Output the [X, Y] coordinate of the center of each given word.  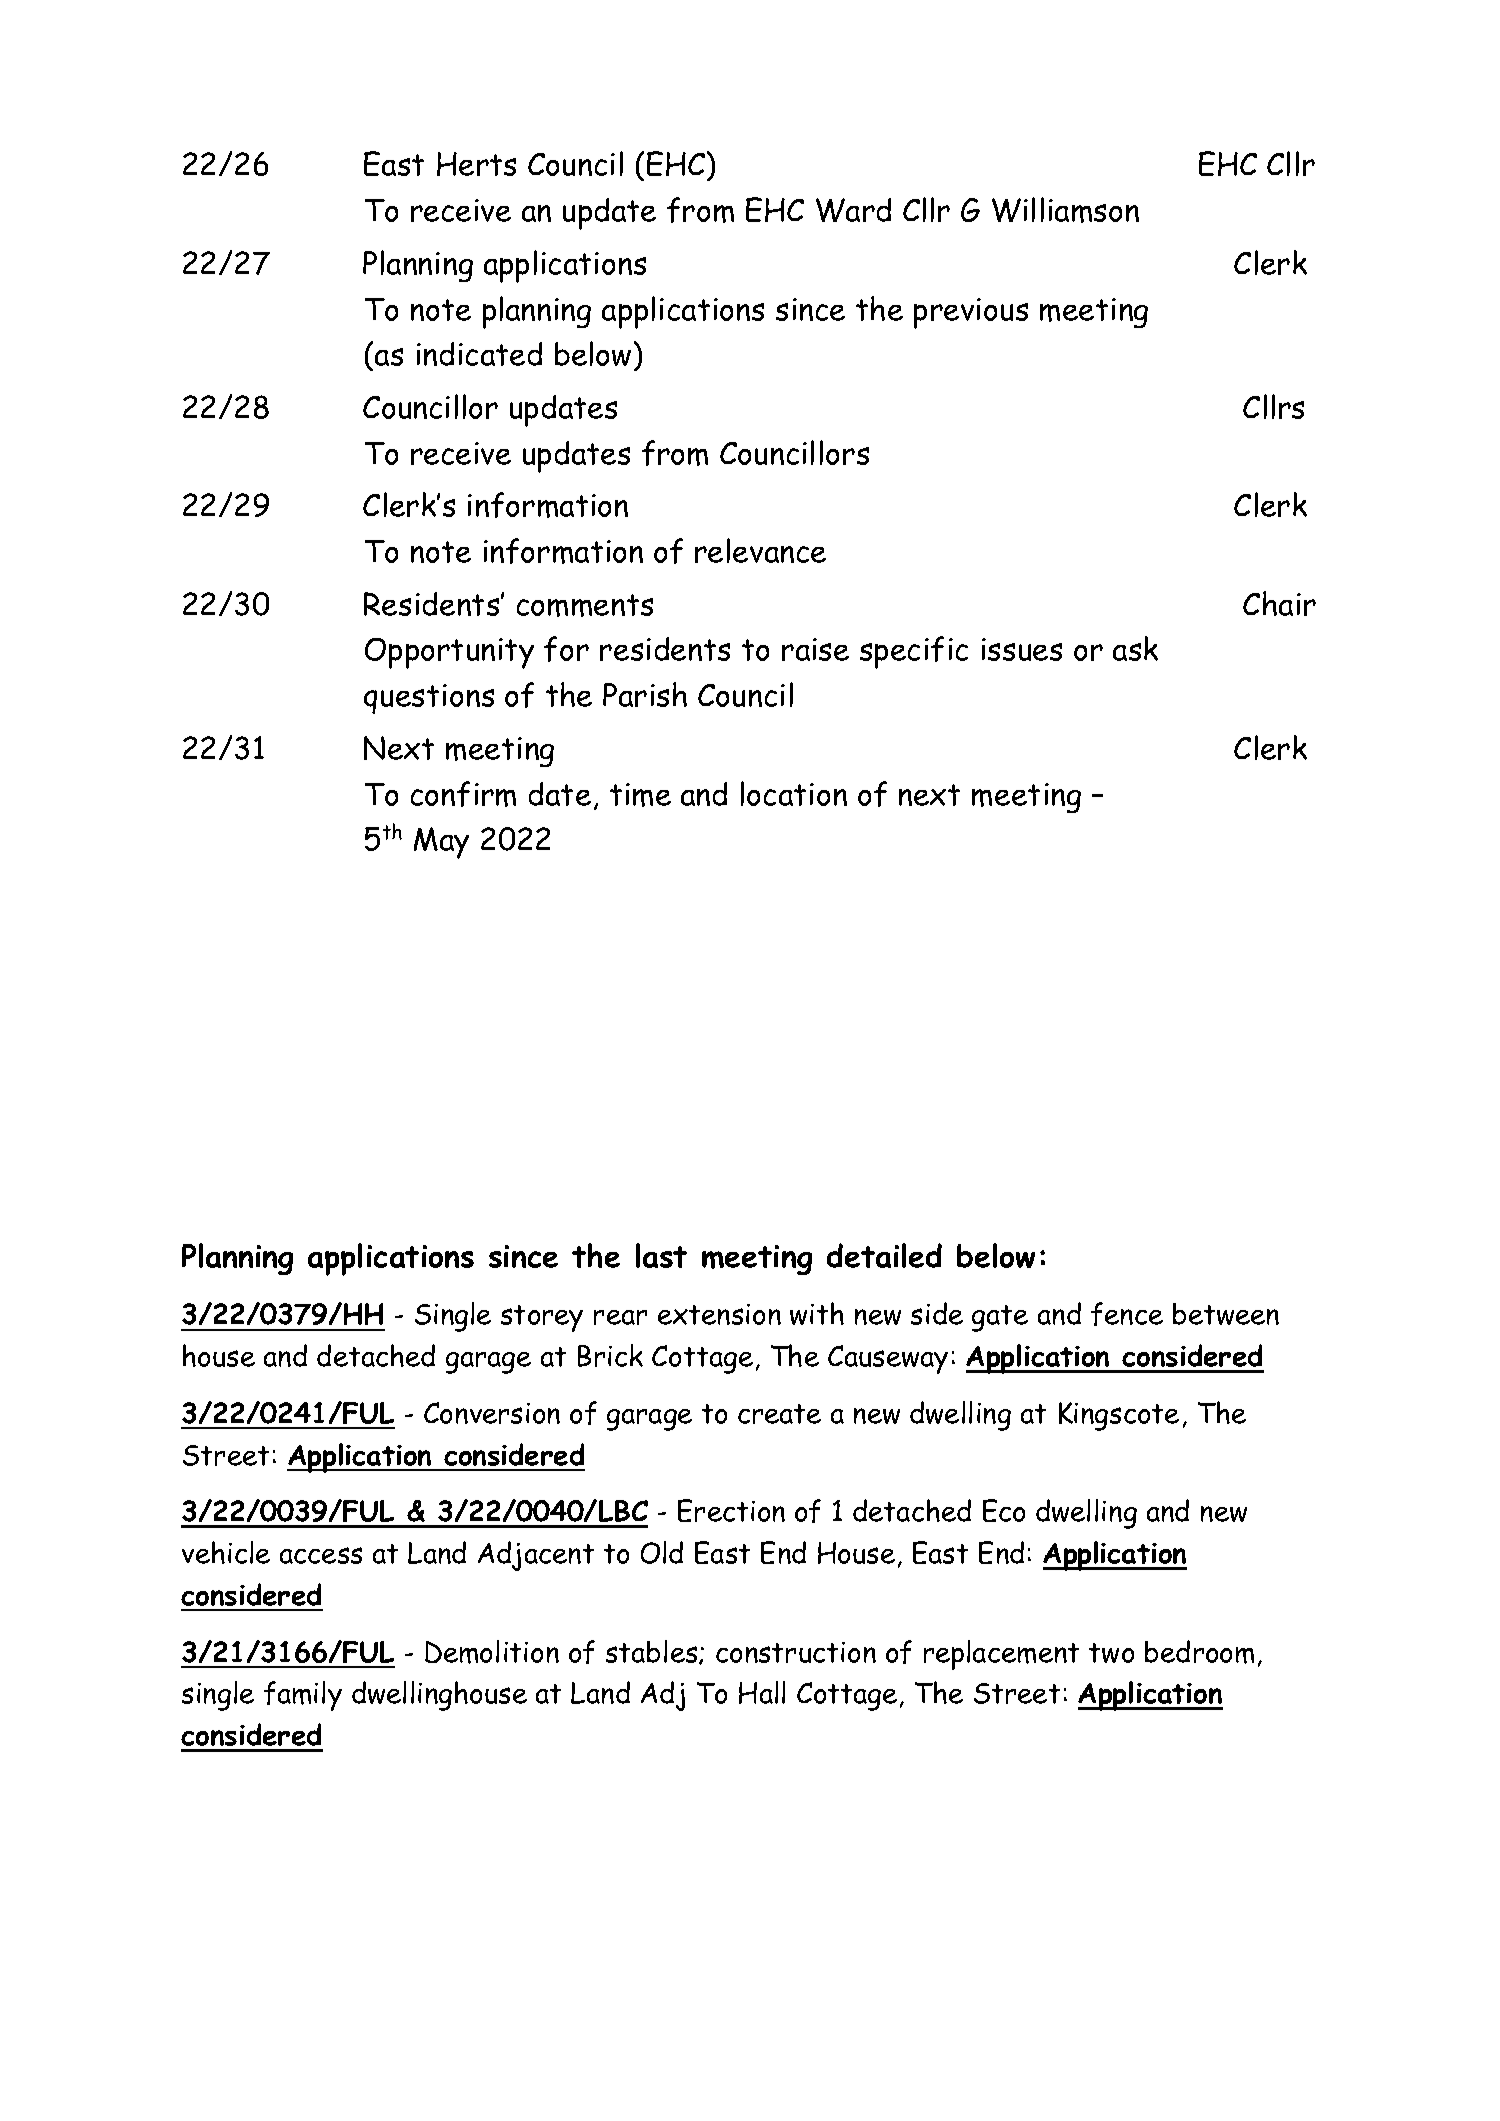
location [794, 793]
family [303, 1696]
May [441, 843]
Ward [853, 210]
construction [796, 1652]
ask [1135, 648]
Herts [476, 164]
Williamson [1065, 210]
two [1111, 1653]
